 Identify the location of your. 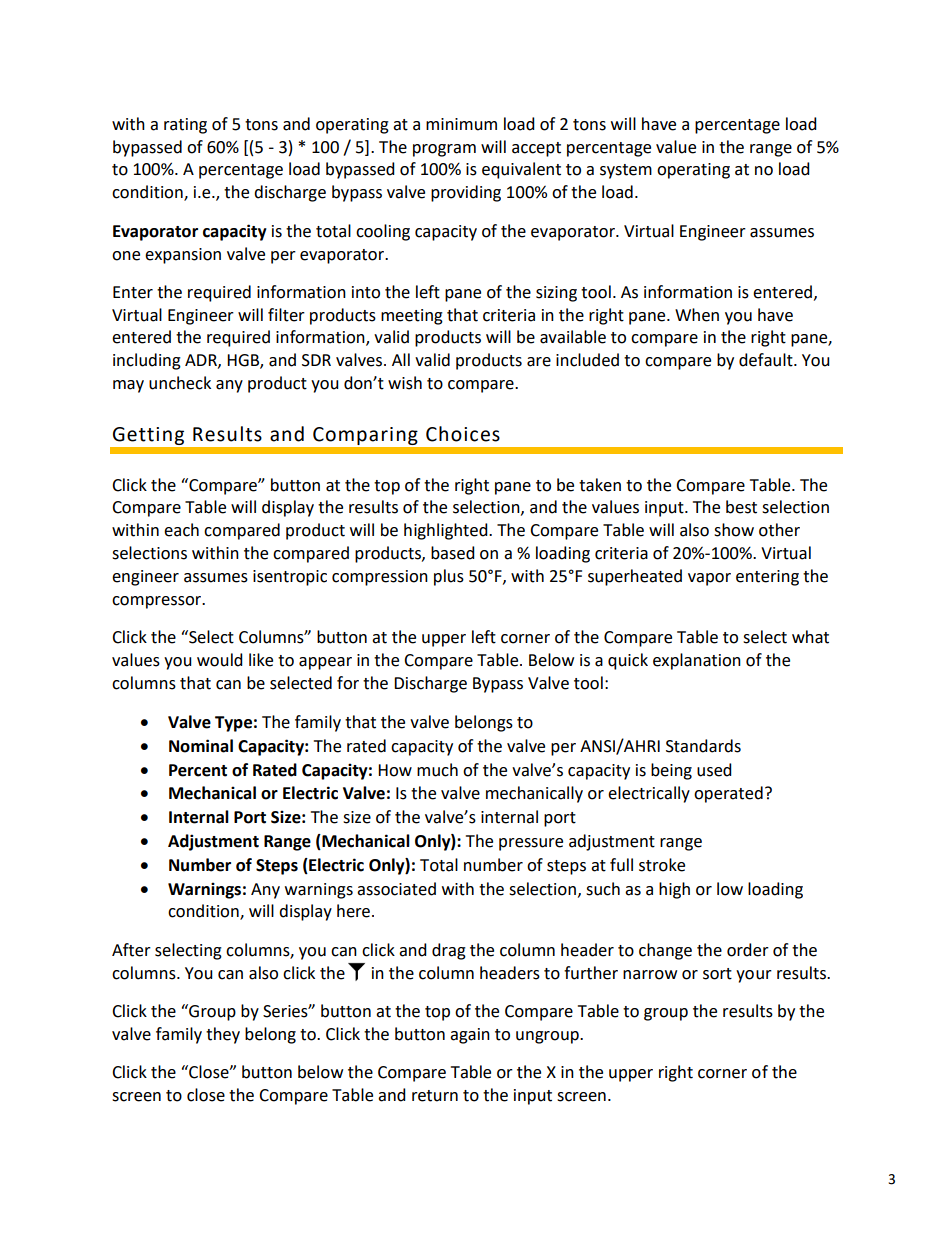
(754, 976).
